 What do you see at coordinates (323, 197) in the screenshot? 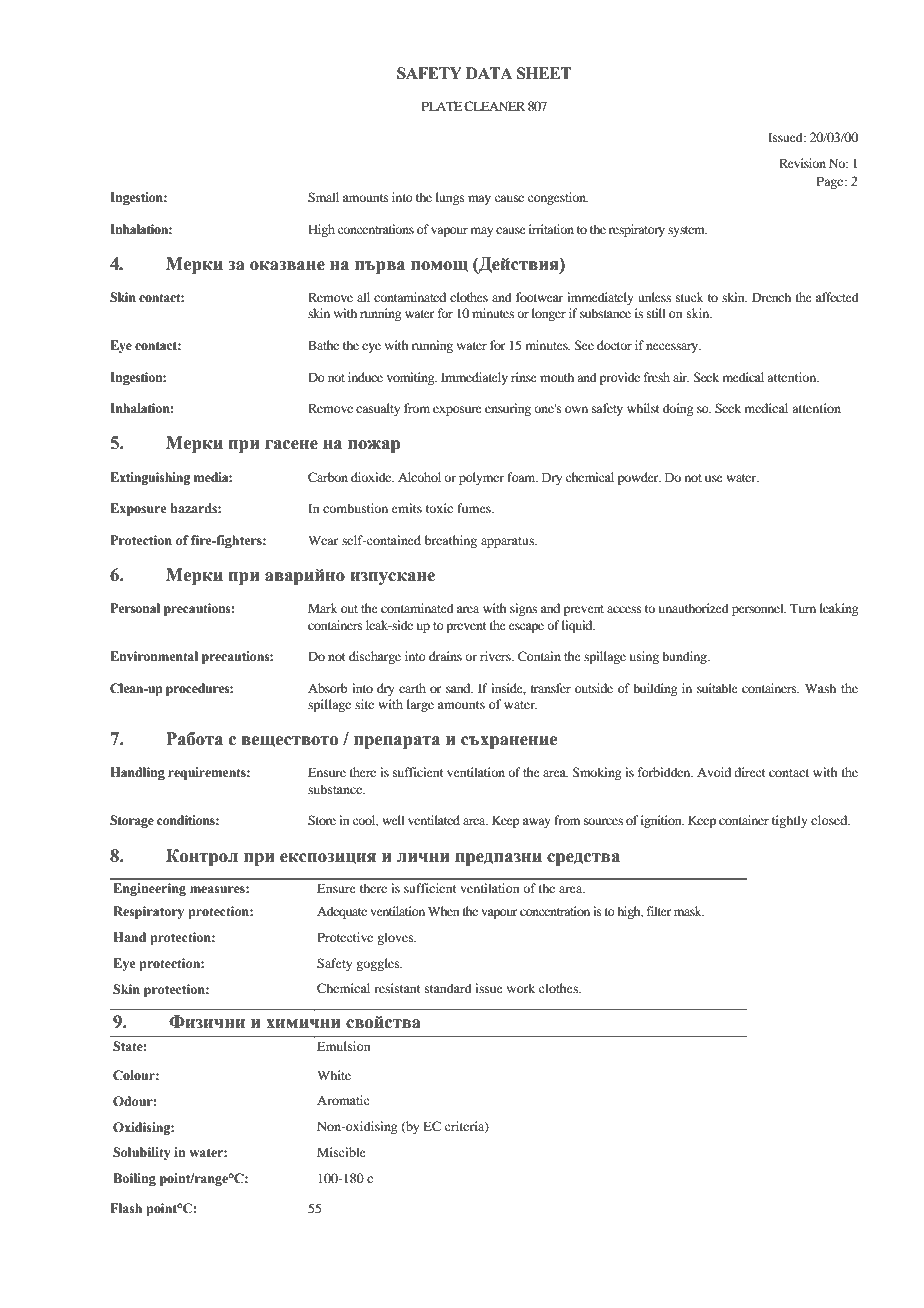
I see `Small` at bounding box center [323, 197].
